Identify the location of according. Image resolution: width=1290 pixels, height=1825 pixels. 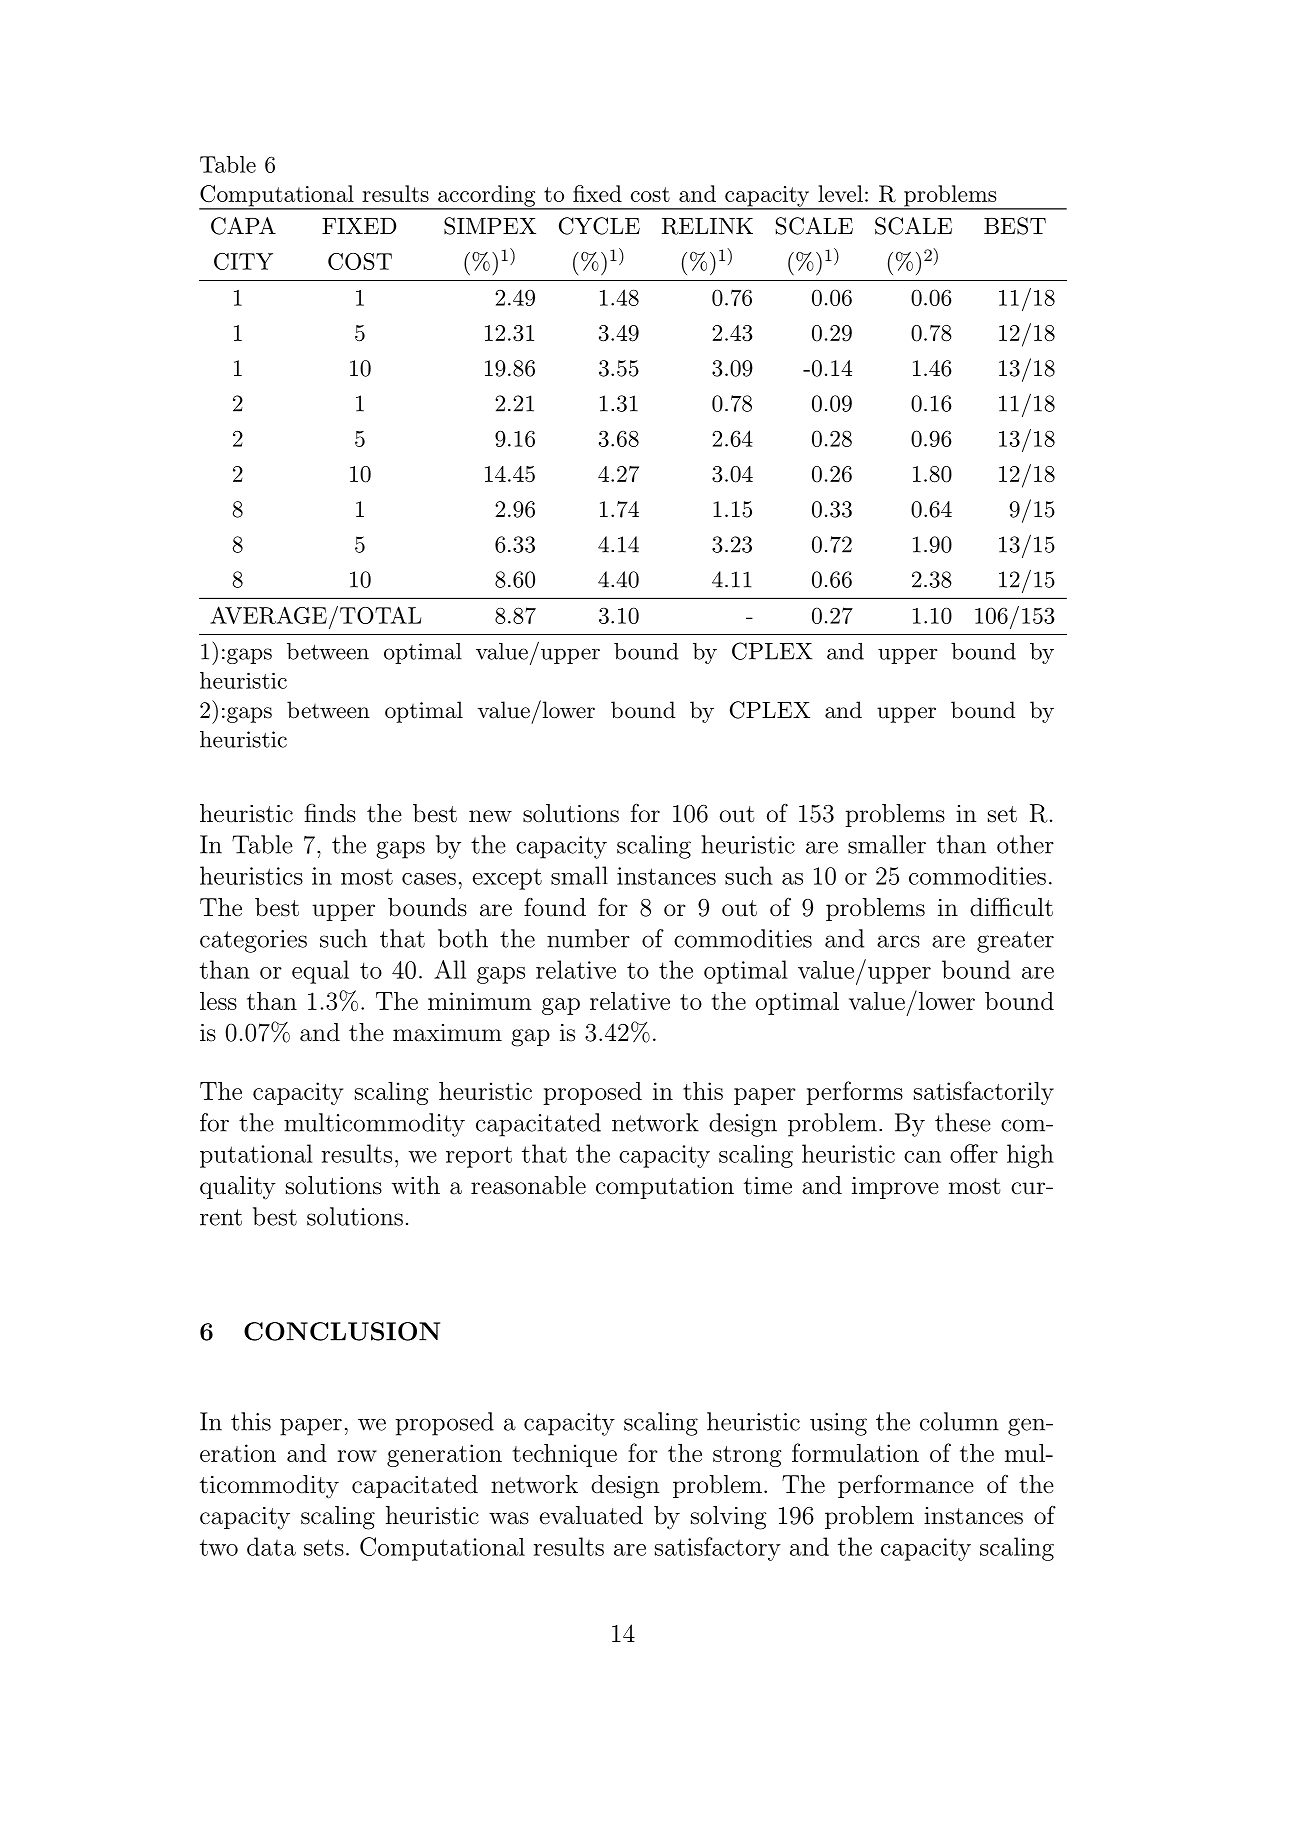
(487, 197).
